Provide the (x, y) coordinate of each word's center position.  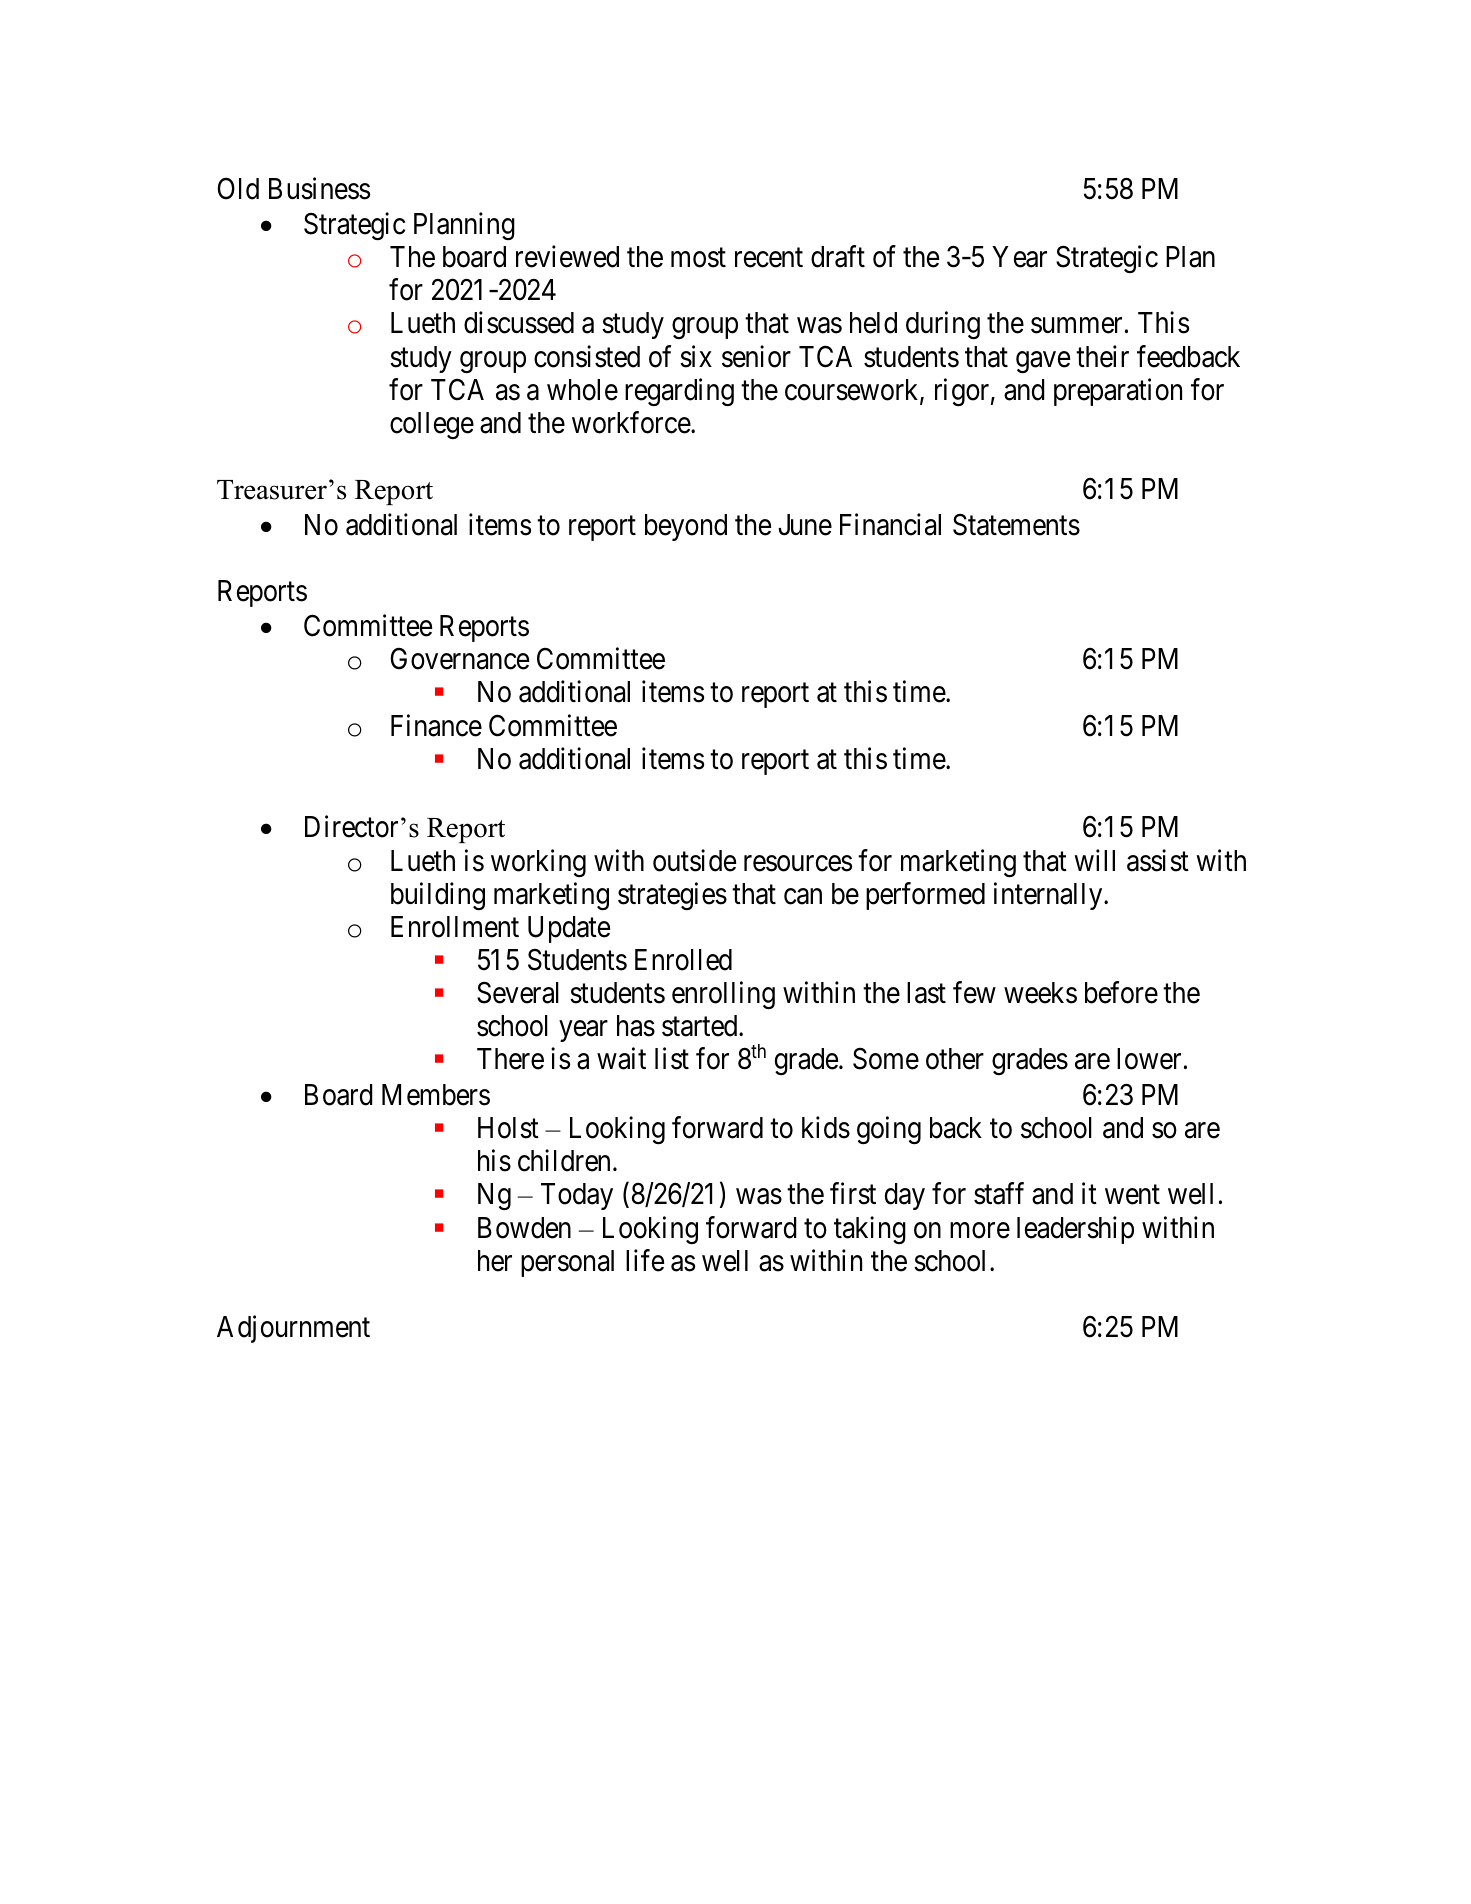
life (645, 1260)
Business (319, 188)
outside (694, 860)
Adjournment (293, 1329)
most (698, 258)
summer (1076, 326)
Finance (436, 725)
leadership (1075, 1230)
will (1094, 860)
